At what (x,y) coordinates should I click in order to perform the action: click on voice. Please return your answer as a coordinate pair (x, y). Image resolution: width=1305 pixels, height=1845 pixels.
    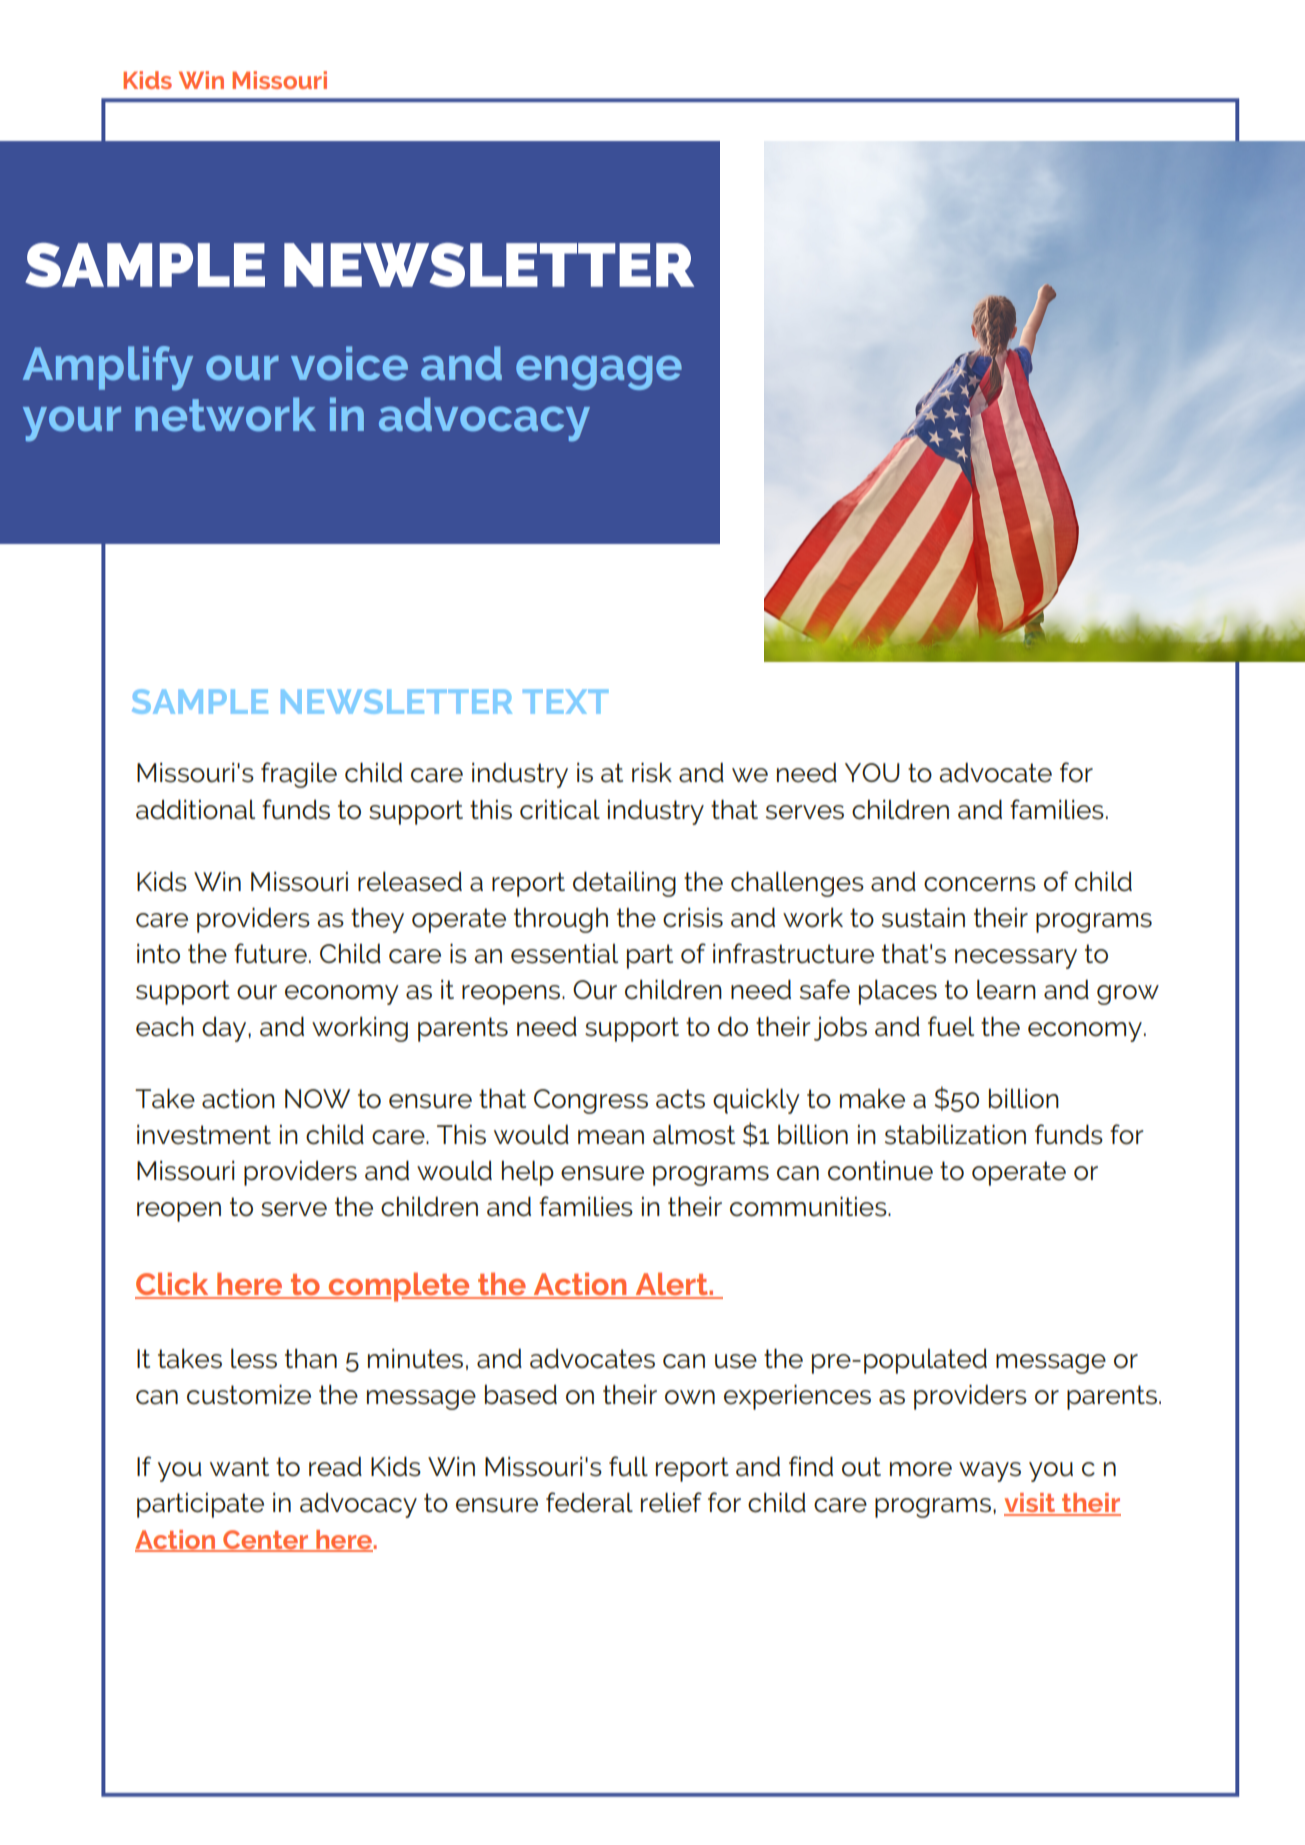
    Looking at the image, I should click on (349, 363).
